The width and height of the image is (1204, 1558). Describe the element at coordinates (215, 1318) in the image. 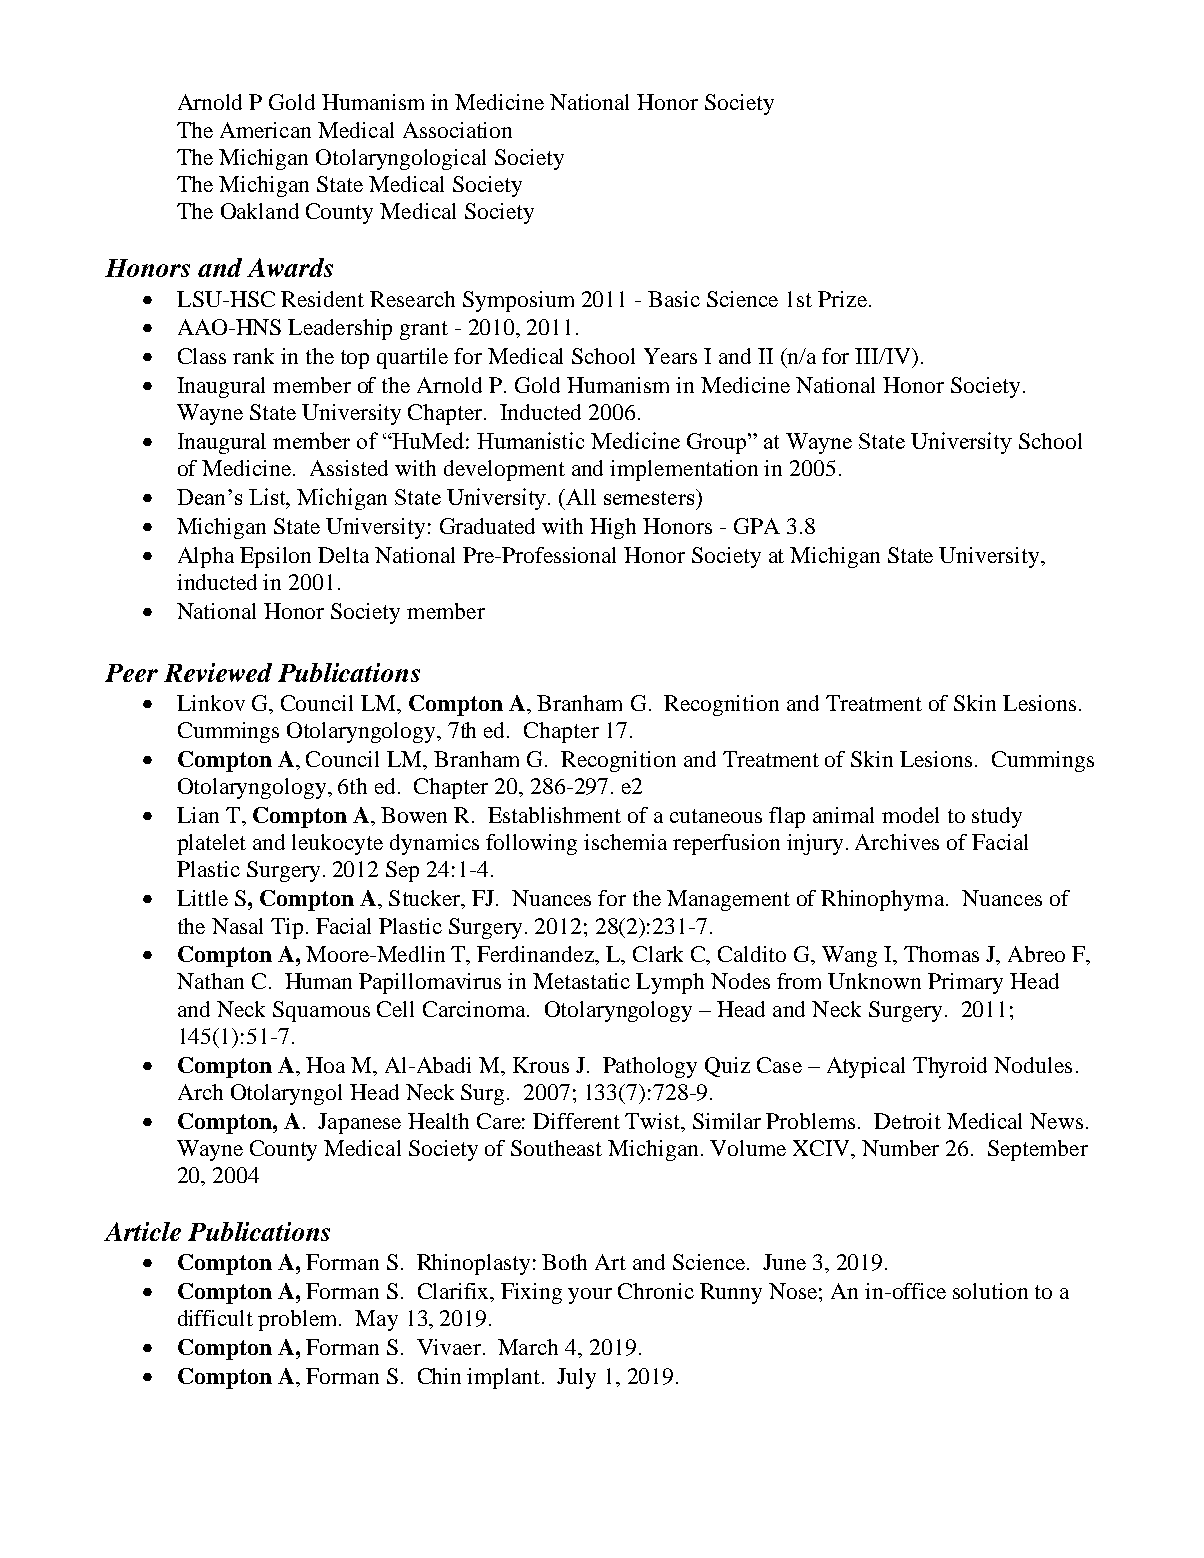

I see `difficult` at that location.
